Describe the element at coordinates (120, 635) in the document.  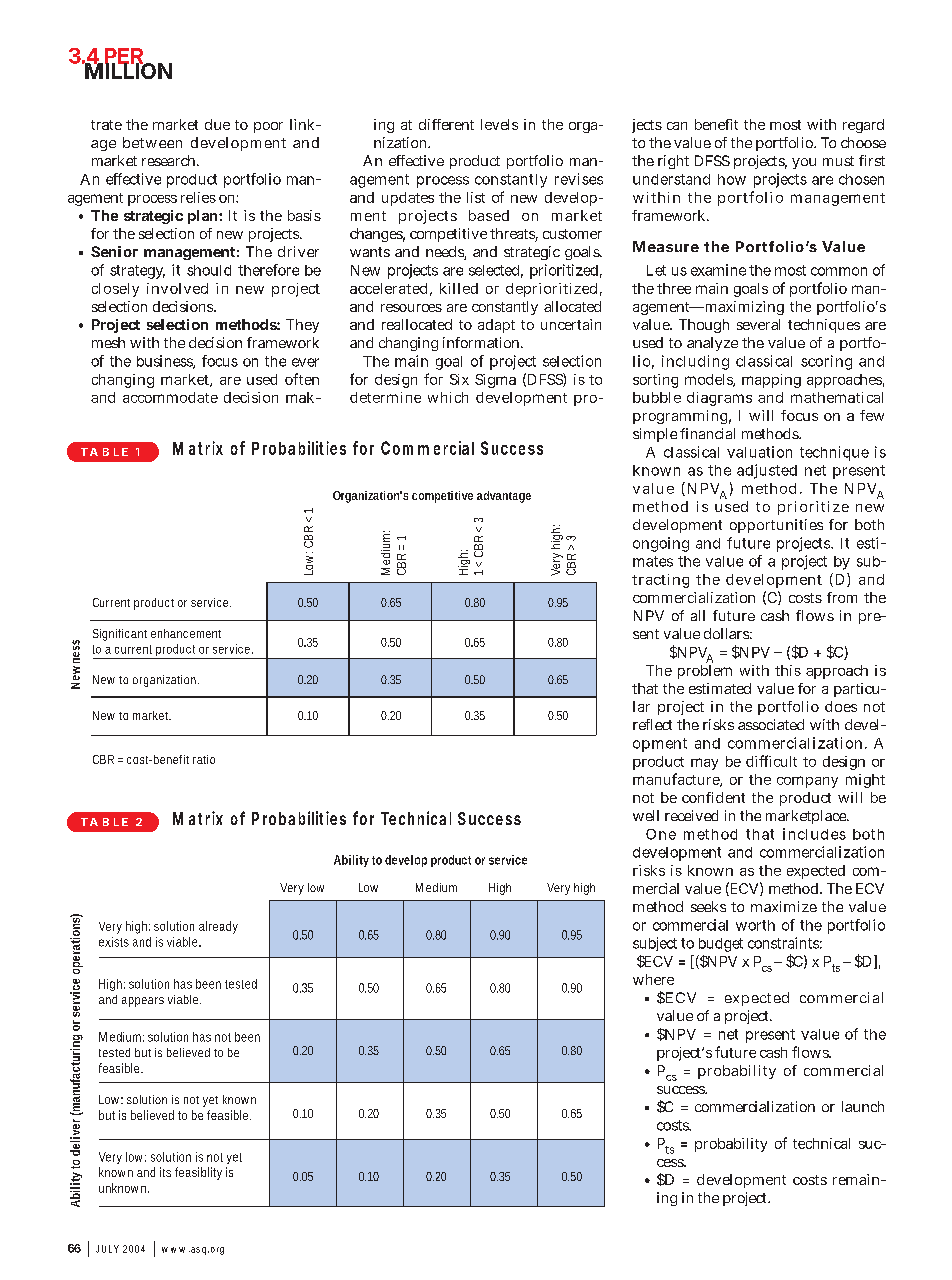
I see `Significant` at that location.
